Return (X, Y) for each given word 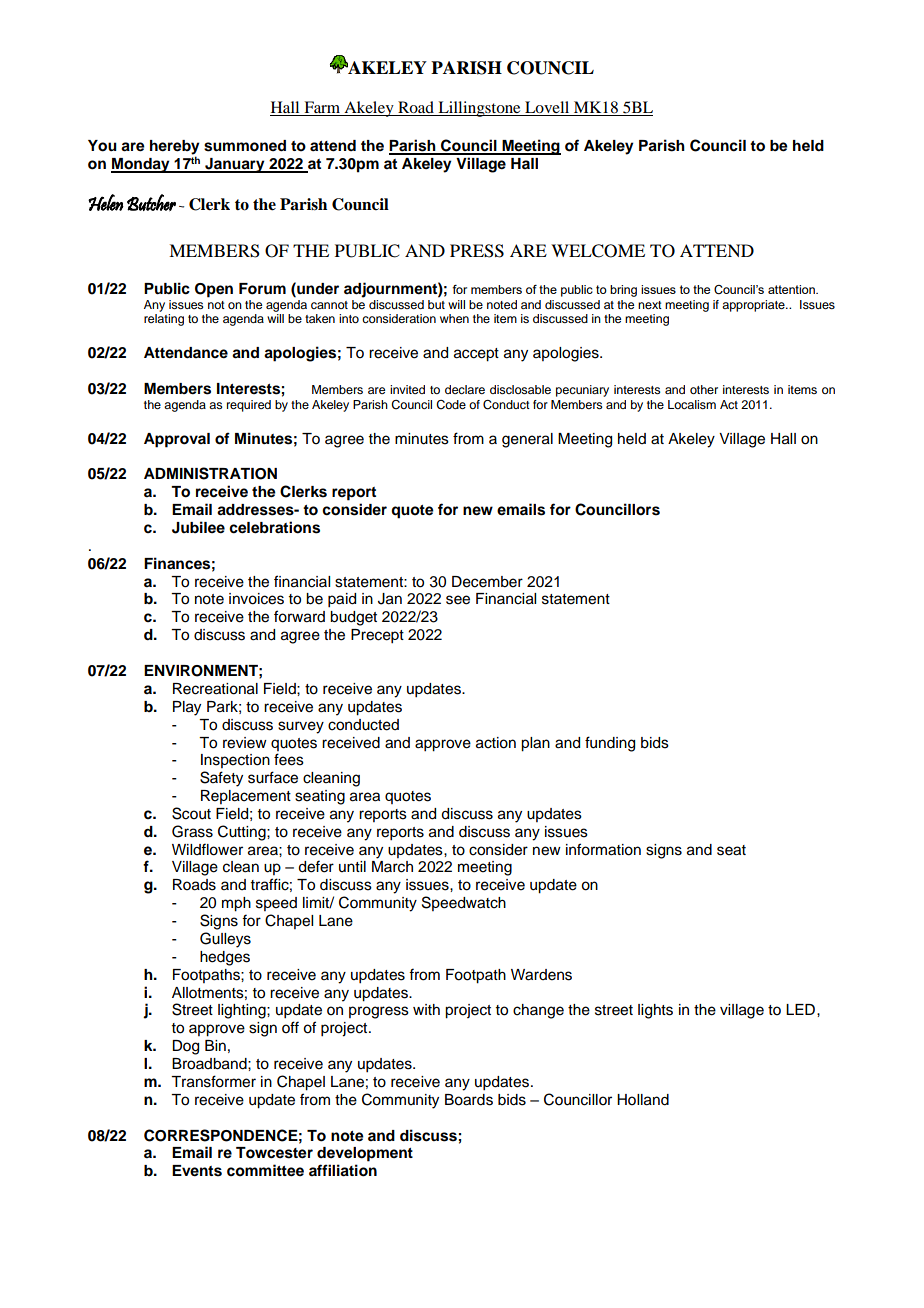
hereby (175, 148)
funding (610, 744)
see (458, 600)
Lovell (547, 108)
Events (197, 1171)
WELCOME (598, 251)
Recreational (215, 689)
